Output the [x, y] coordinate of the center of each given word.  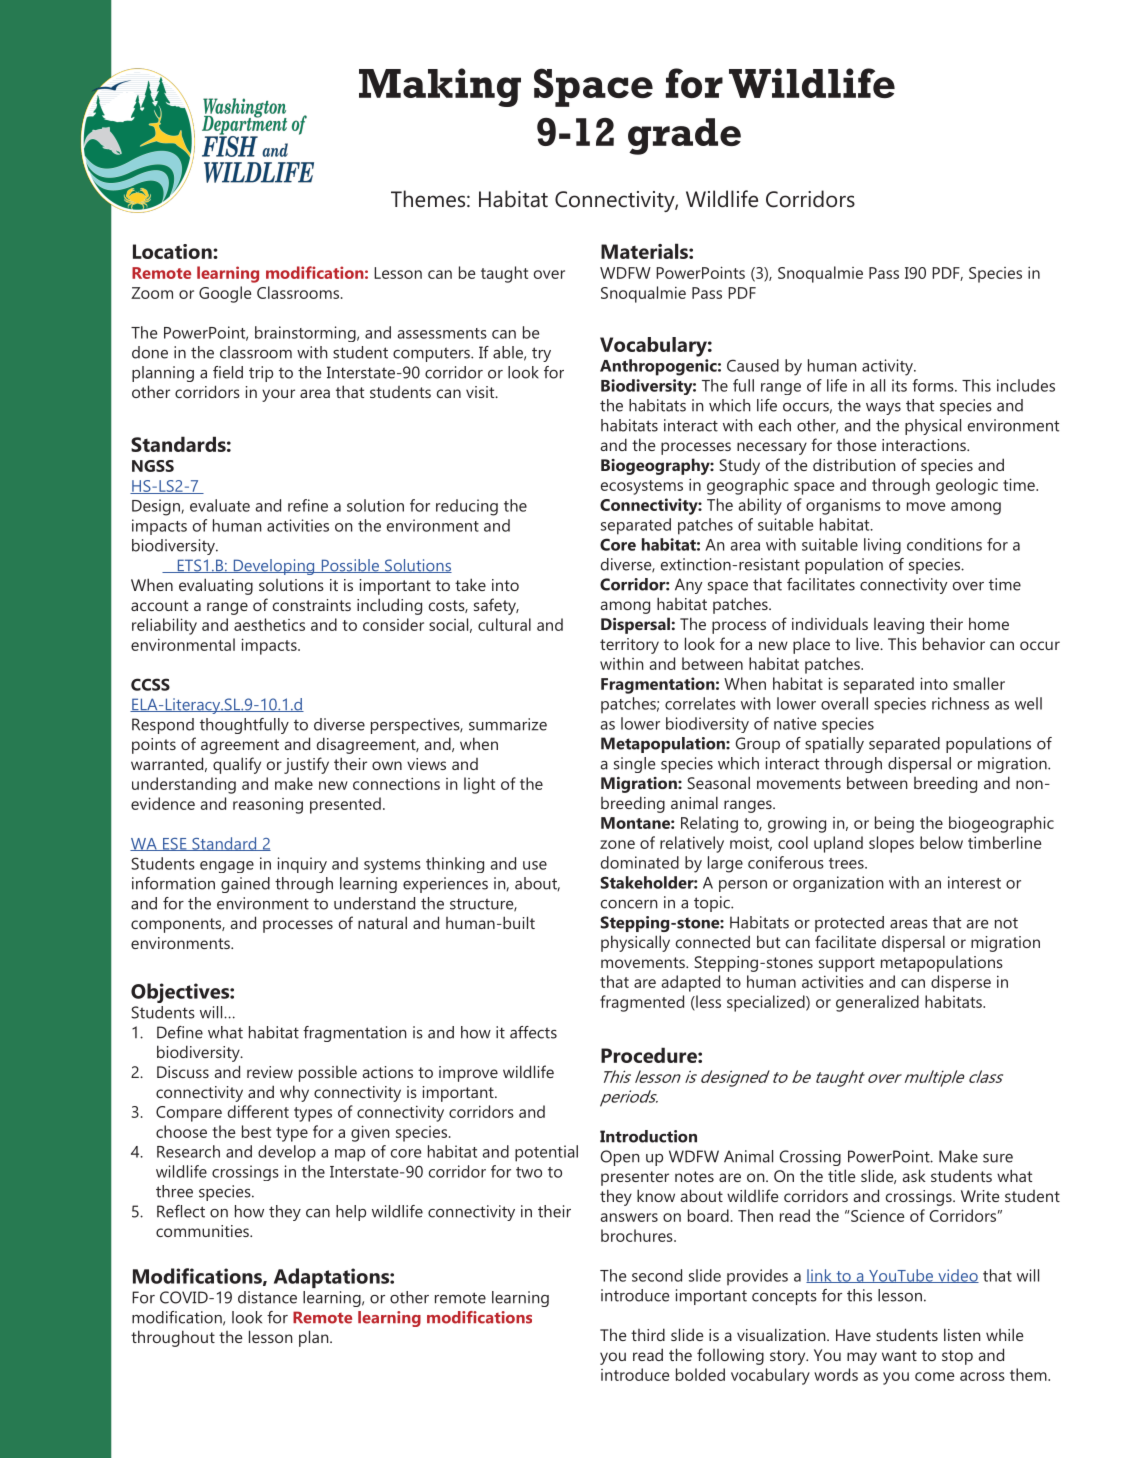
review [270, 1072]
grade [684, 136]
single [634, 765]
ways [883, 409]
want [899, 1355]
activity [889, 367]
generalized [877, 1003]
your [278, 395]
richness [960, 703]
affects [533, 1032]
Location [173, 251]
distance [267, 1297]
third [648, 1334]
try [541, 354]
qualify [237, 765]
